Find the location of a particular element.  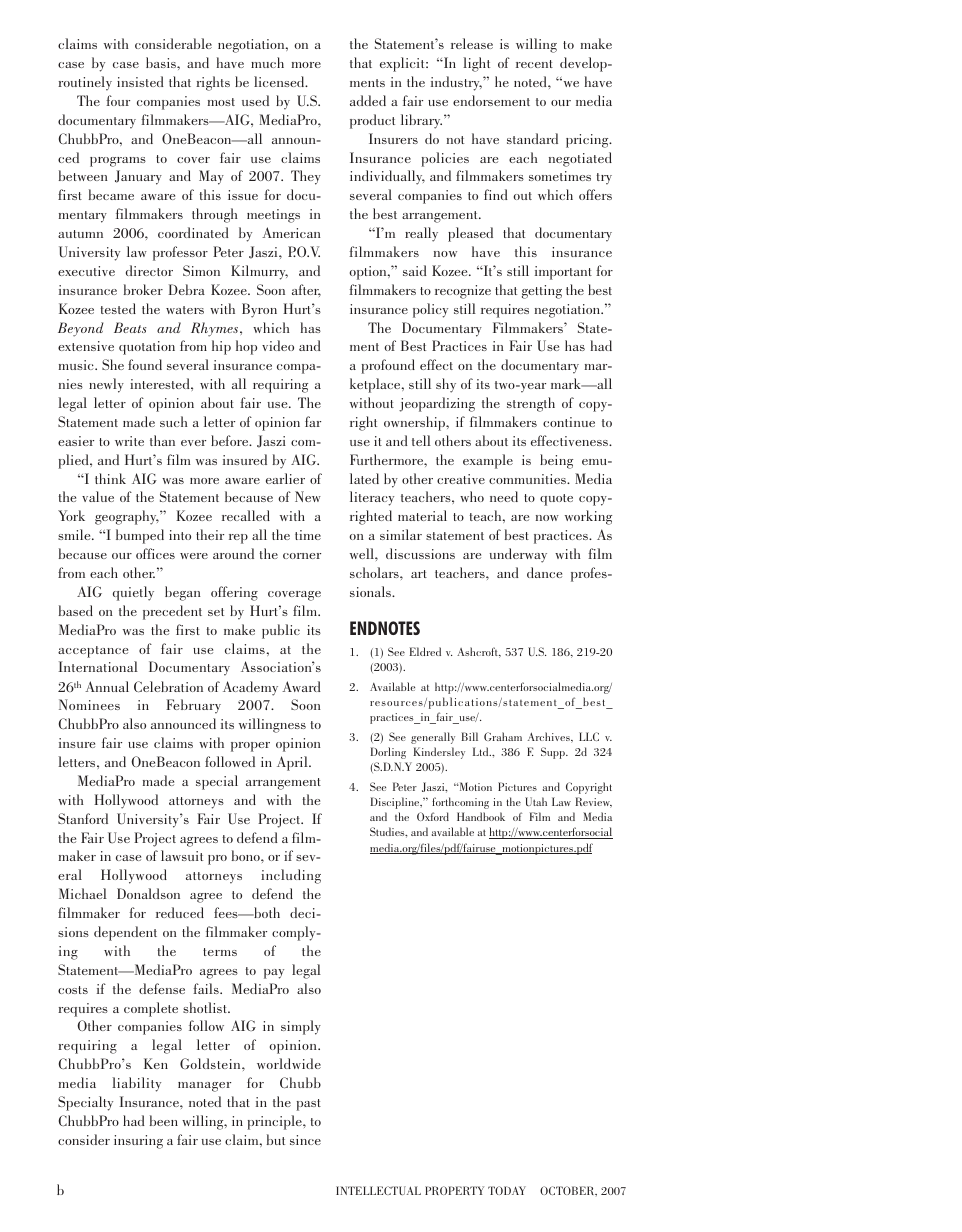

quotation is located at coordinates (147, 348).
